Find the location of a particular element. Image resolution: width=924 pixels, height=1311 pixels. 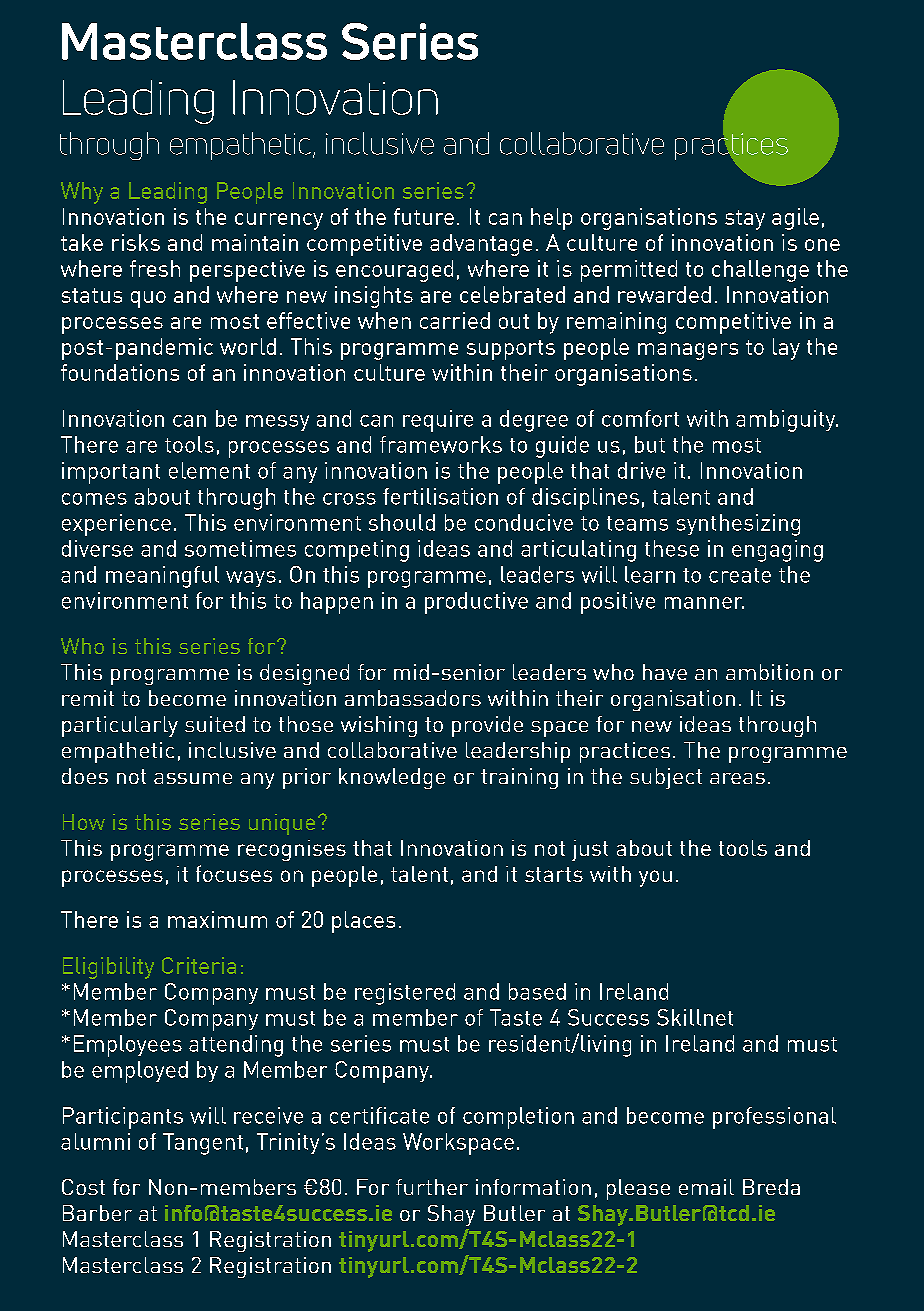

risks is located at coordinates (136, 242).
